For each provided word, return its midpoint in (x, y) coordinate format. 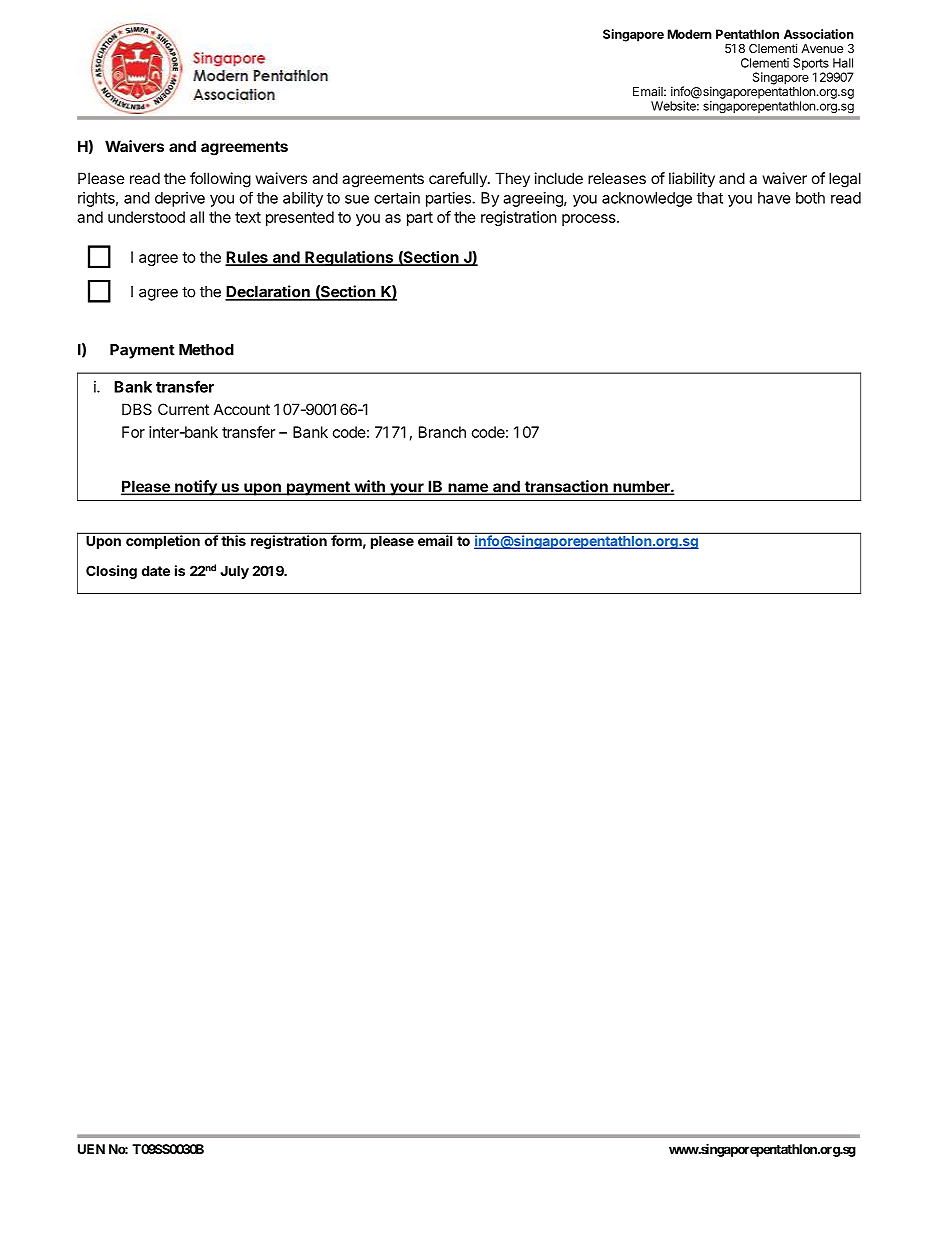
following (220, 180)
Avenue (822, 48)
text (248, 217)
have (774, 198)
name (468, 489)
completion (163, 541)
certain (397, 198)
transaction (566, 487)
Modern (690, 34)
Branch (442, 432)
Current (183, 409)
